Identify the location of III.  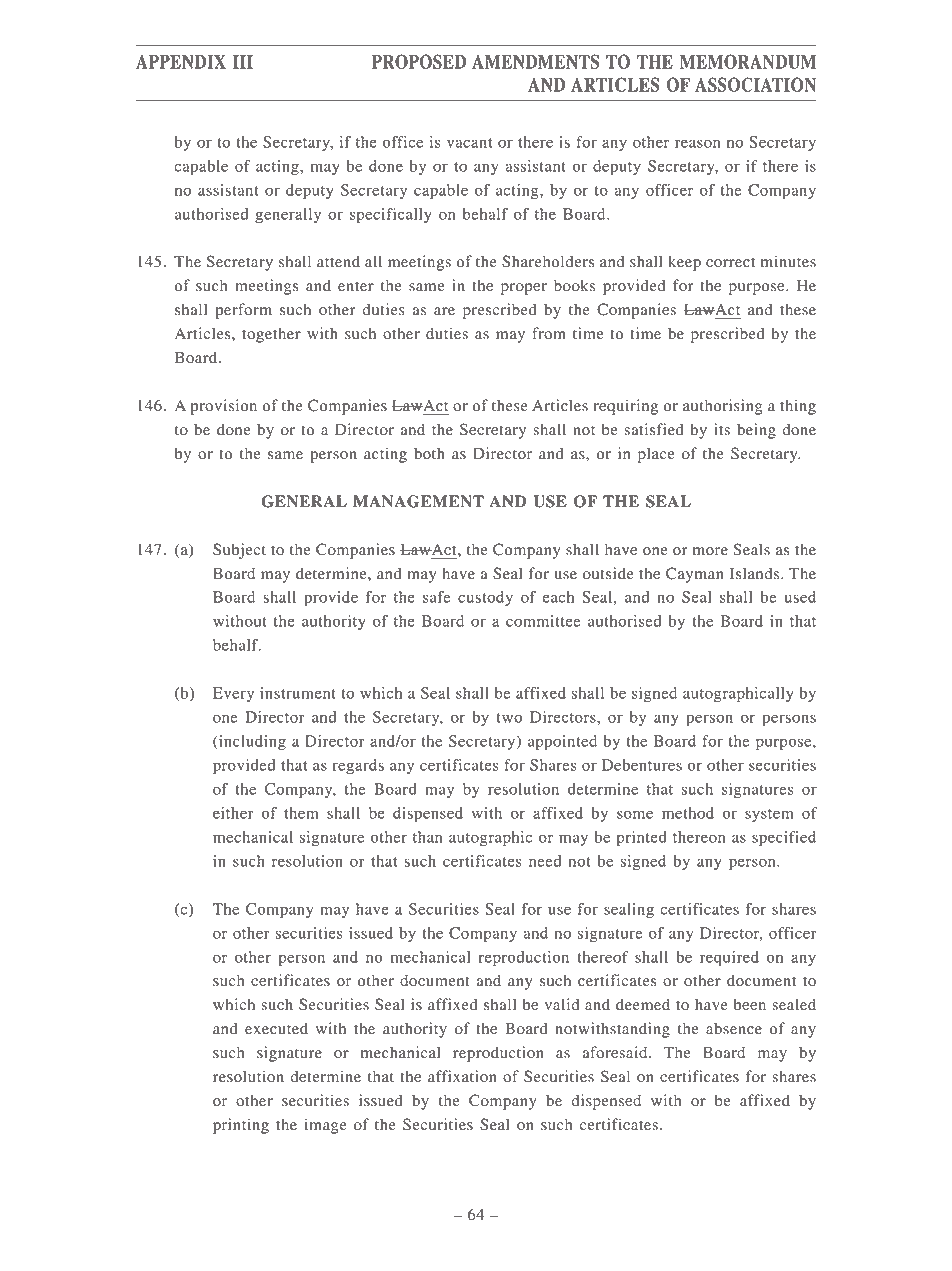
(243, 62).
